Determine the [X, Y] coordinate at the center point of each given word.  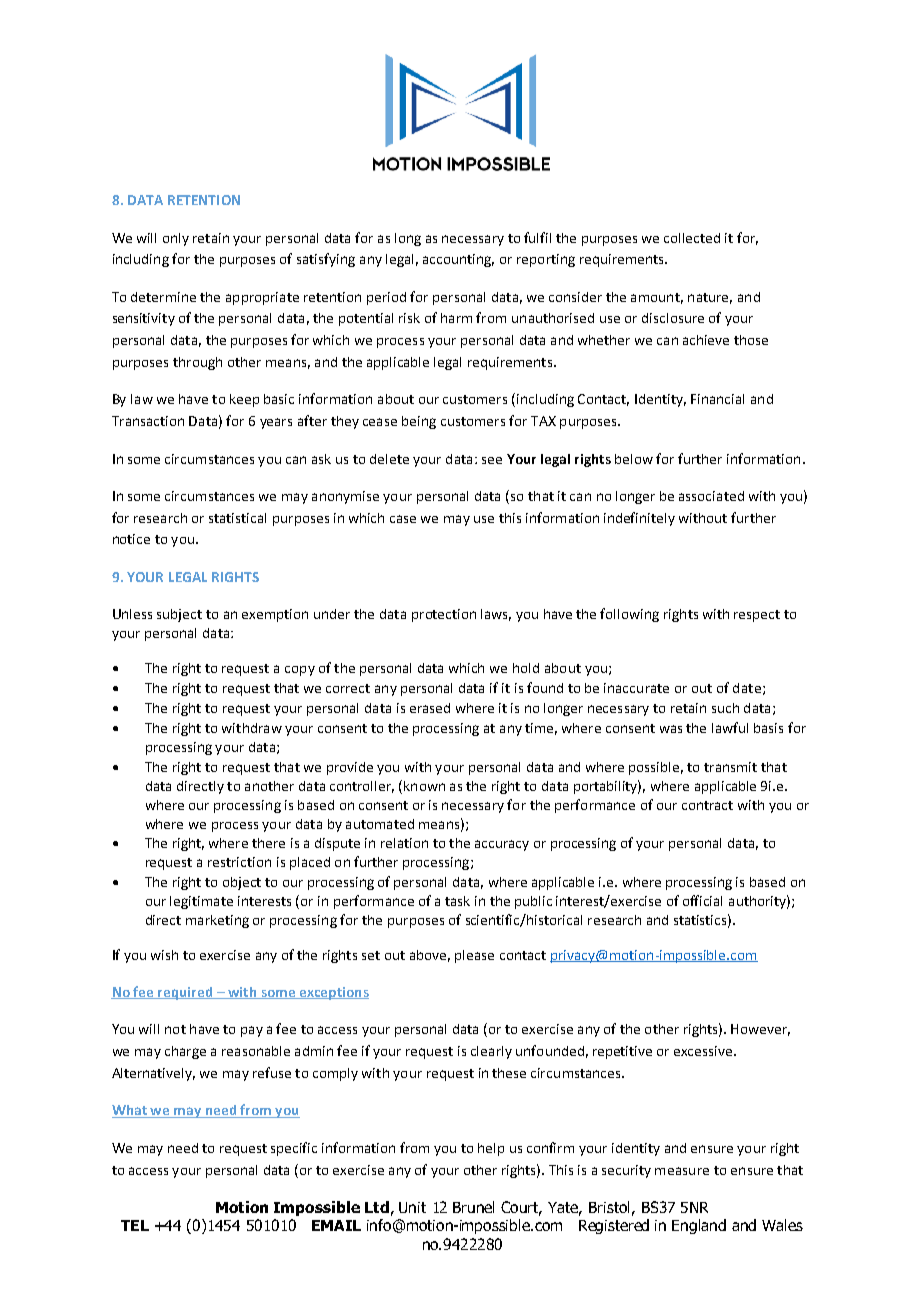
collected [692, 238]
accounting [458, 260]
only [176, 239]
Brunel [473, 1207]
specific [294, 1149]
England [699, 1226]
